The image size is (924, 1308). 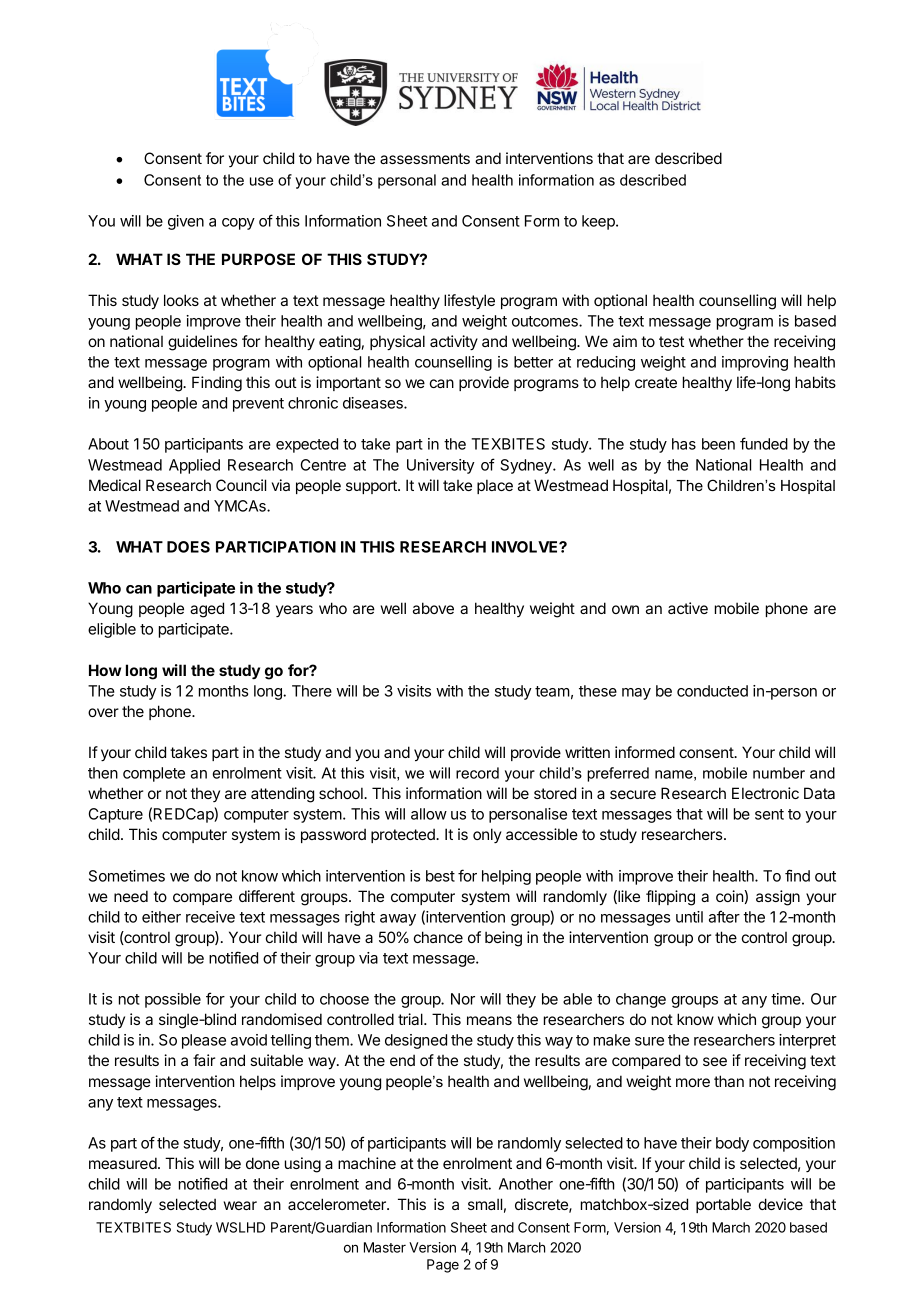 What do you see at coordinates (186, 222) in the screenshot?
I see `given` at bounding box center [186, 222].
